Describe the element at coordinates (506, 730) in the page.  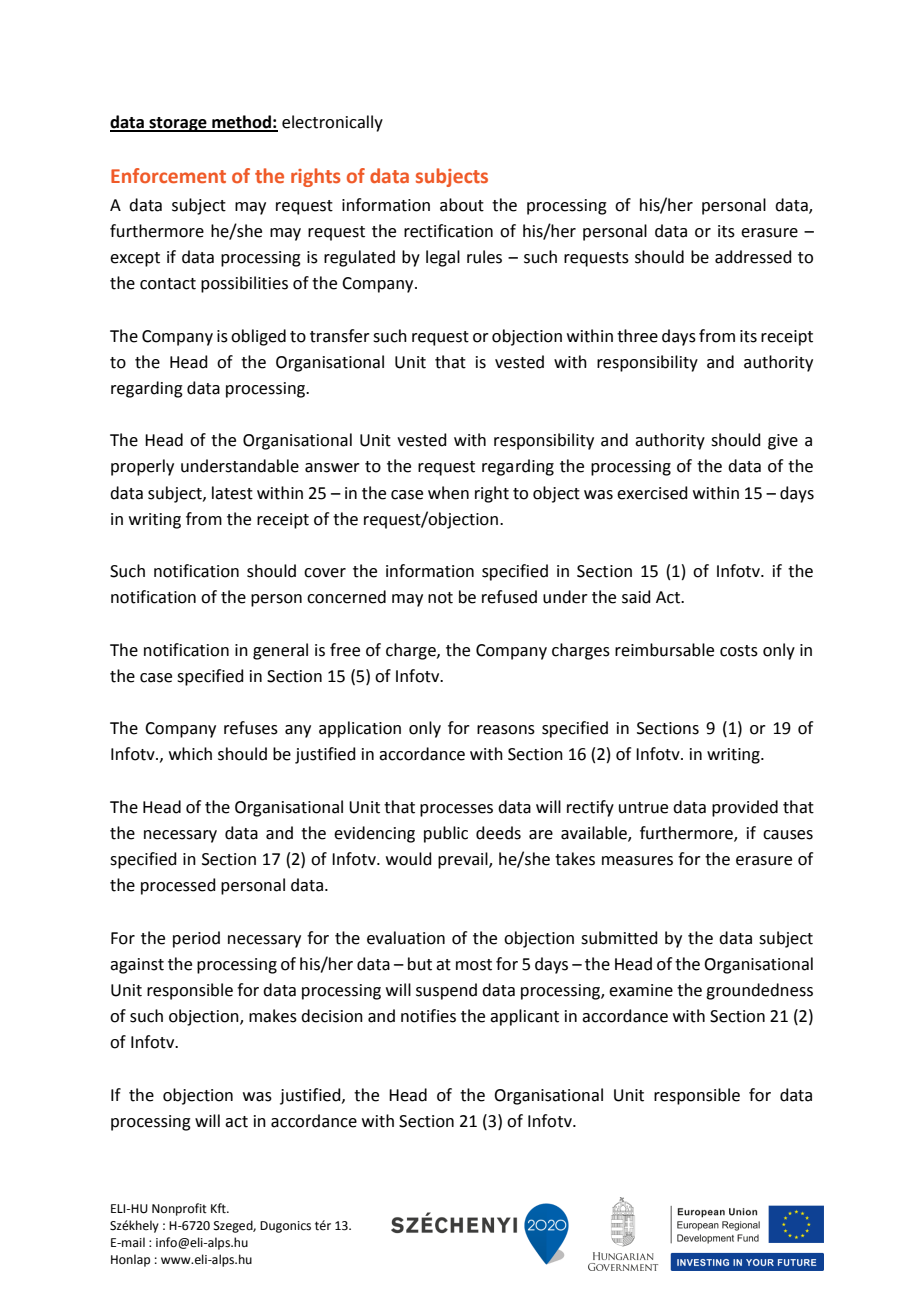
I see `reasons` at that location.
